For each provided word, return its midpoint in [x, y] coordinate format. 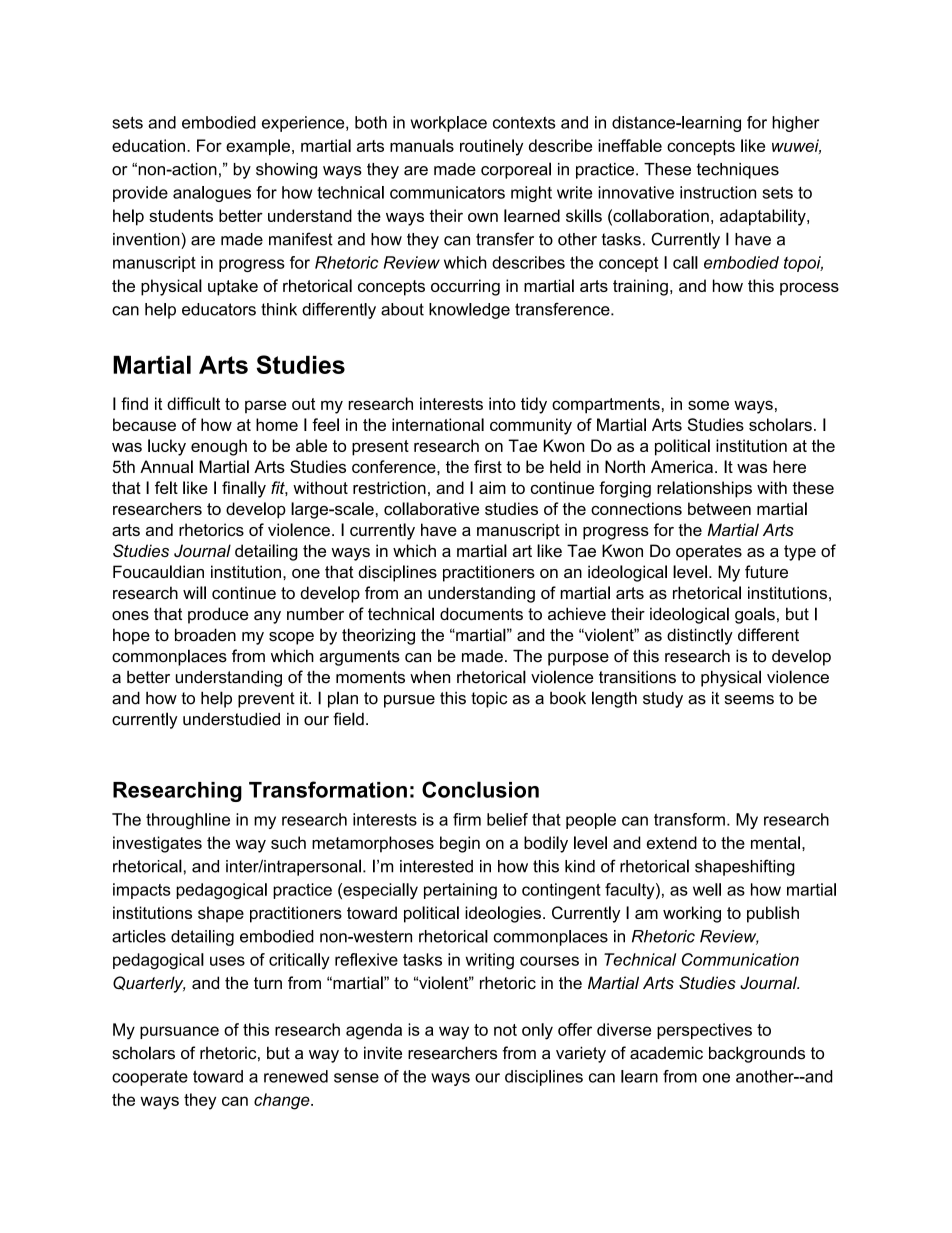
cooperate [150, 1078]
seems [749, 700]
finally [244, 489]
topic [489, 700]
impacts [142, 891]
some [708, 405]
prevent [266, 700]
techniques [738, 171]
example [258, 147]
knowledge [469, 311]
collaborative [431, 508]
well [707, 889]
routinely [491, 147]
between [719, 508]
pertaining [460, 891]
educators [219, 309]
